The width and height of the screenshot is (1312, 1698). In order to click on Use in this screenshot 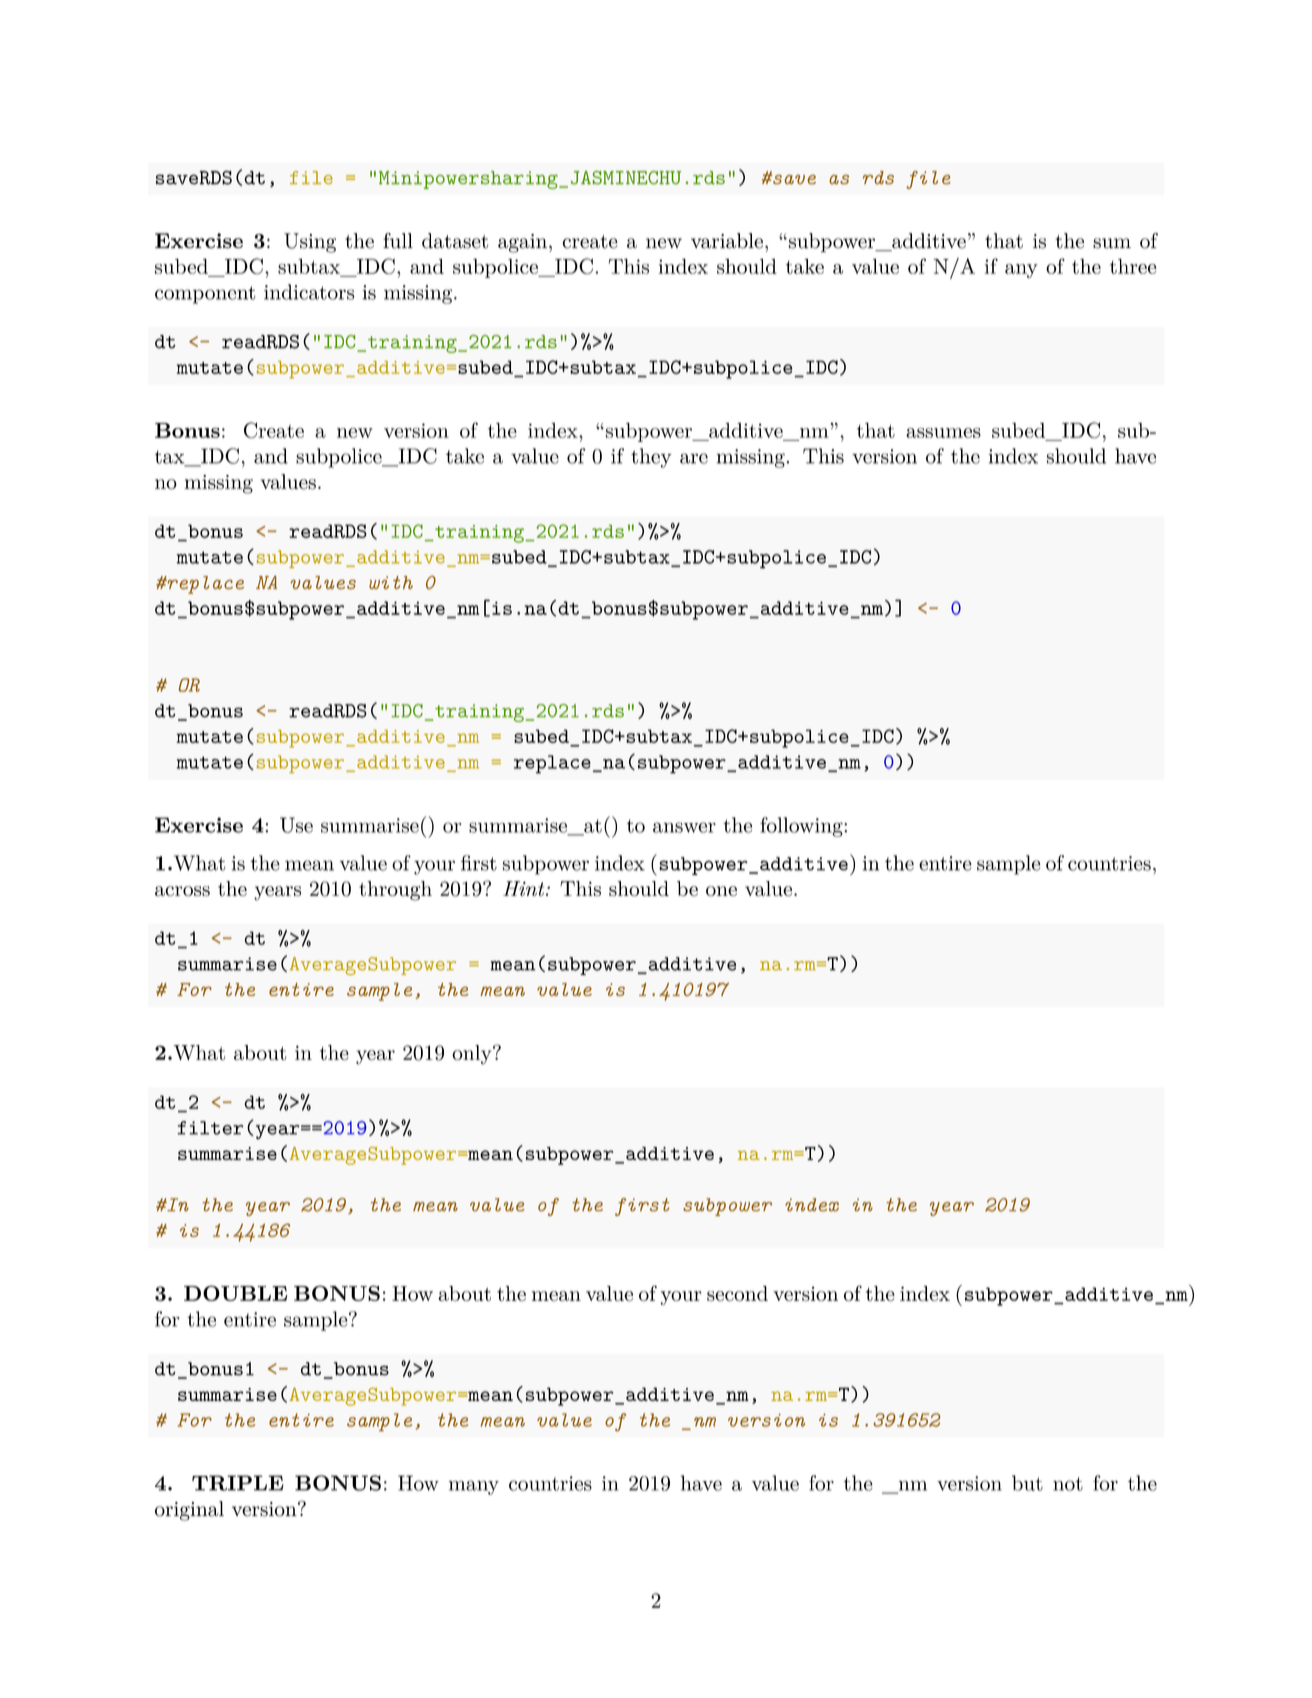, I will do `click(296, 825)`.
